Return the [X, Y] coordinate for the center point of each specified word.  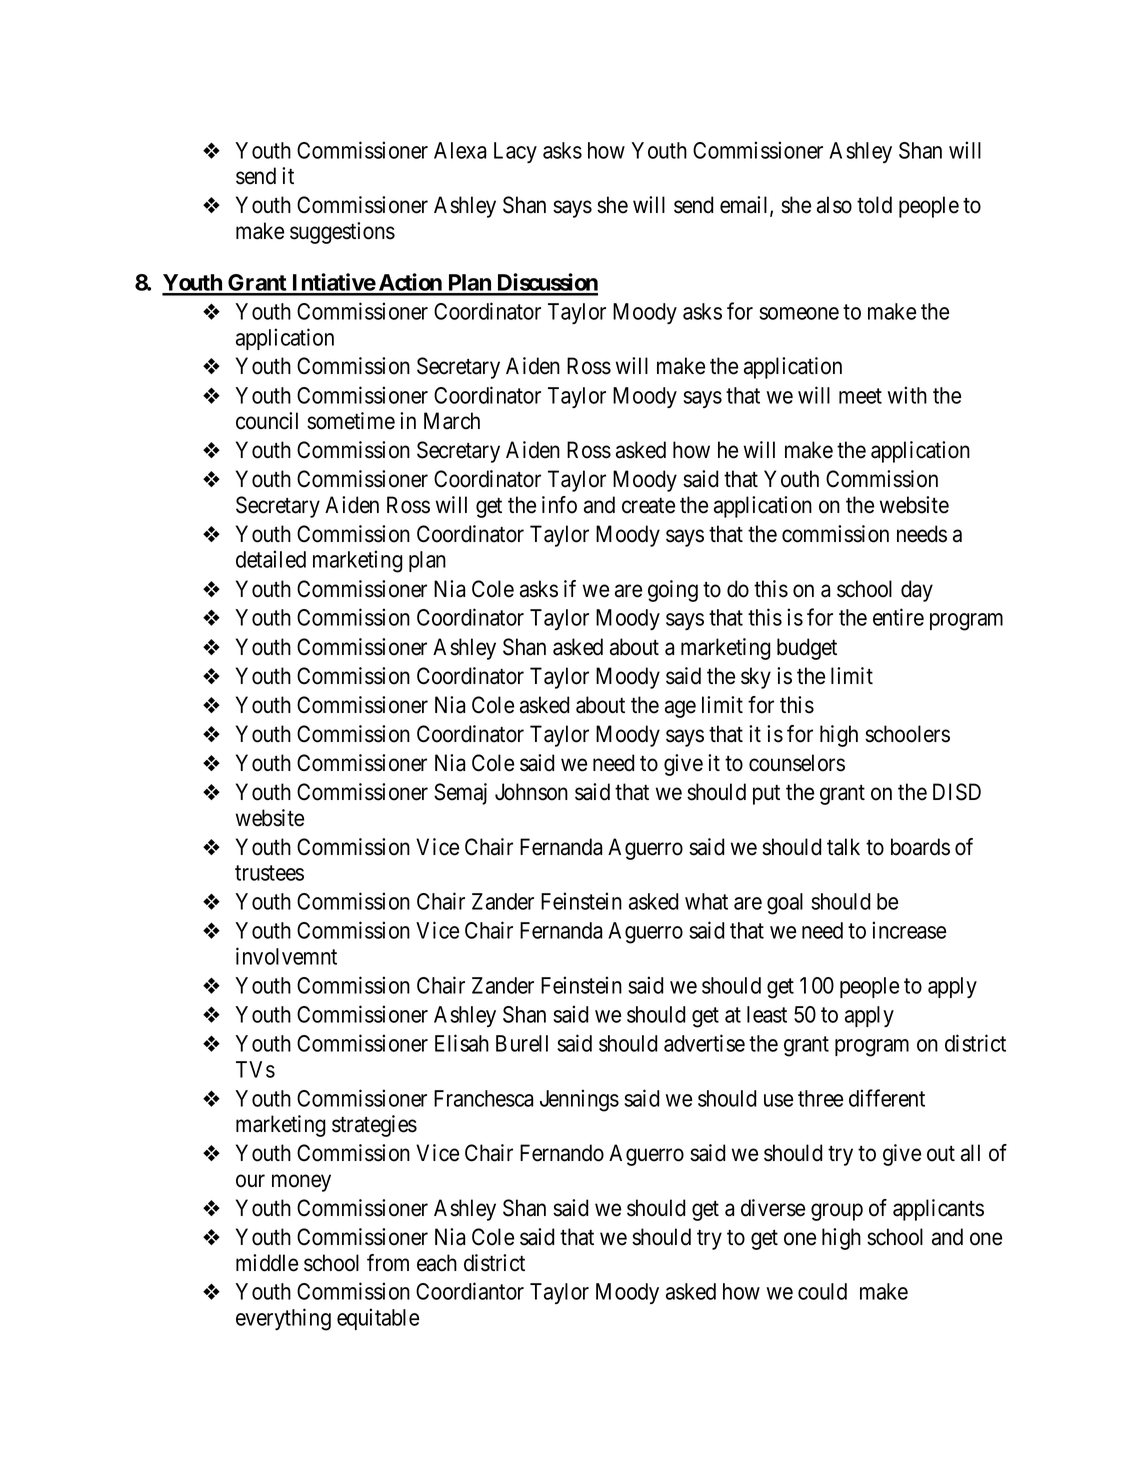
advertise [704, 1043]
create [648, 506]
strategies [374, 1126]
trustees [269, 873]
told [874, 205]
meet [860, 396]
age [680, 709]
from [388, 1263]
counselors [797, 763]
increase [909, 930]
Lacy [515, 152]
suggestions [342, 233]
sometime [351, 421]
